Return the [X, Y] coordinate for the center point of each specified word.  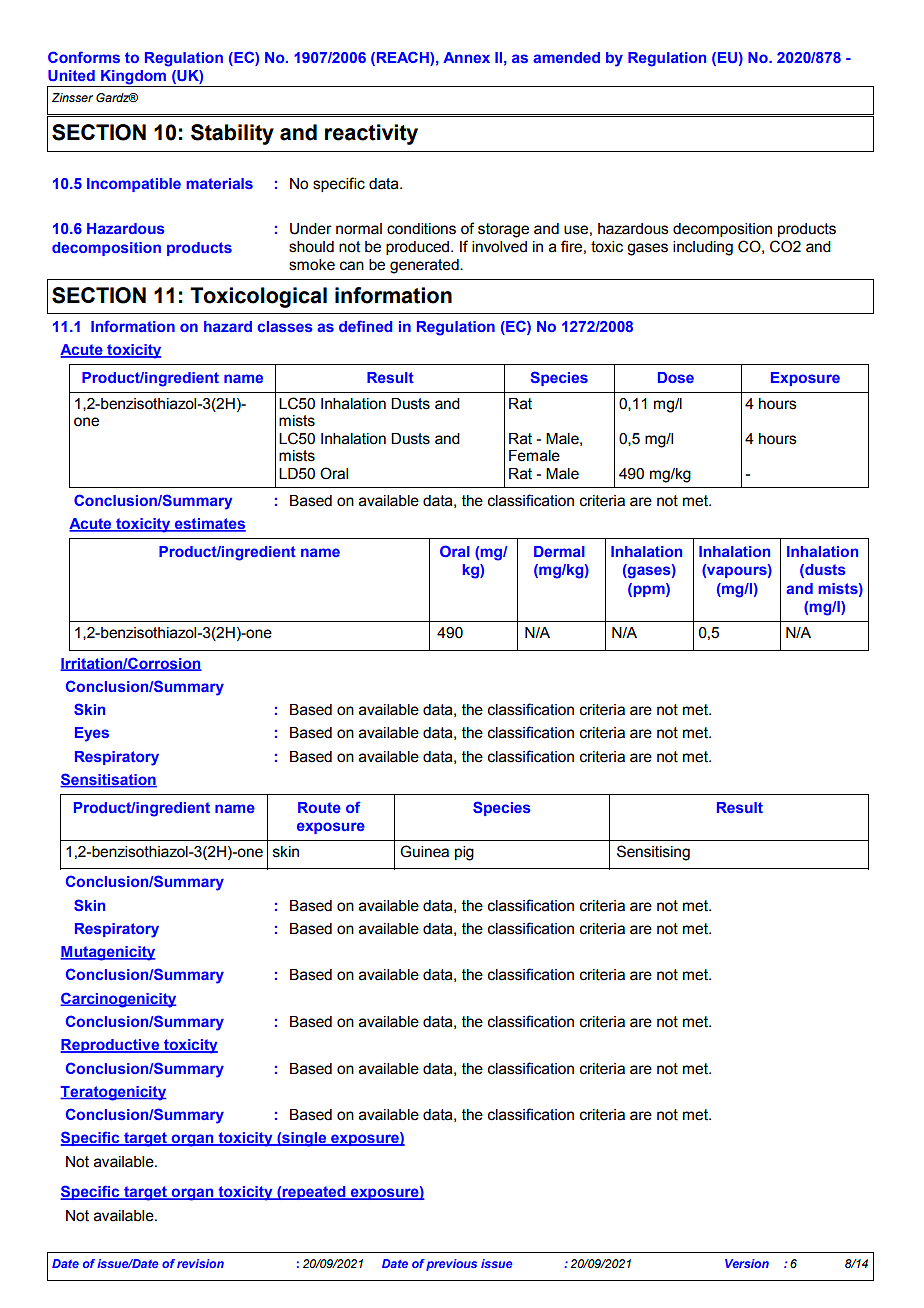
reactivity [371, 134]
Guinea [424, 851]
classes [285, 326]
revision [200, 1263]
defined [366, 326]
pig [464, 853]
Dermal [559, 551]
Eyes [92, 734]
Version [747, 1263]
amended [566, 57]
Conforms [84, 57]
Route [319, 807]
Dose [676, 377]
